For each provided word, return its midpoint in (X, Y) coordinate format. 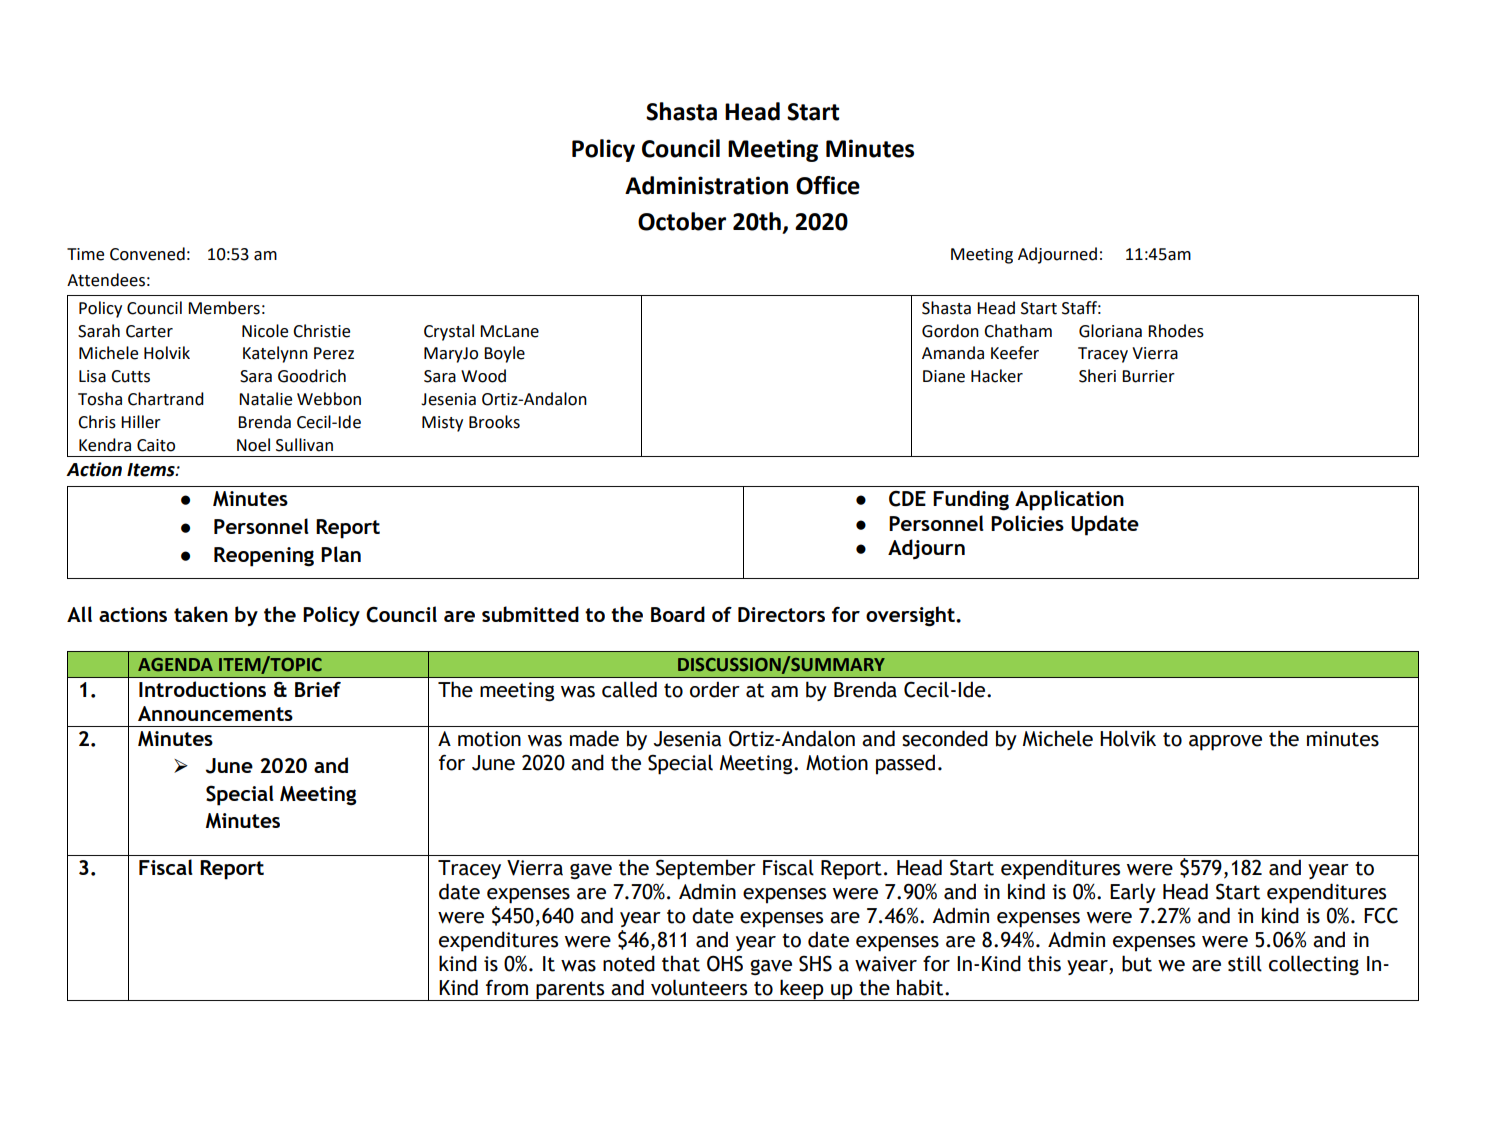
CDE (907, 498)
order (715, 689)
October (682, 221)
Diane (944, 376)
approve (1225, 743)
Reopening (264, 557)
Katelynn (275, 354)
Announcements (215, 713)
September (706, 869)
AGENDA (175, 665)
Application (1069, 500)
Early (1133, 893)
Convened (147, 254)
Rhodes (1176, 331)
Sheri (1097, 376)
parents (571, 991)
